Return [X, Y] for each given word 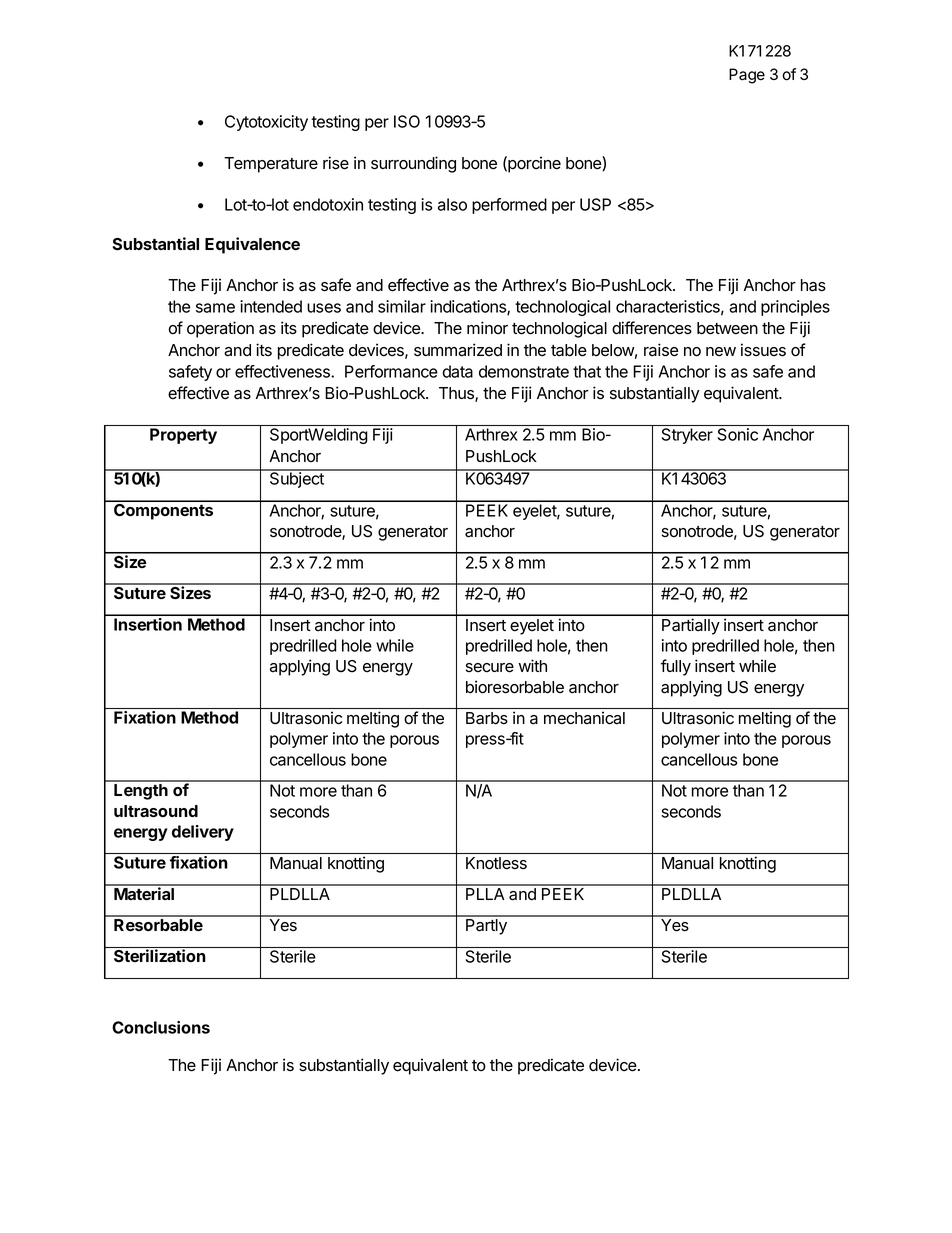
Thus [457, 394]
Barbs [487, 718]
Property [183, 436]
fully [676, 667]
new [721, 352]
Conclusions [161, 1027]
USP [595, 204]
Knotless [496, 863]
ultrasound [156, 811]
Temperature [271, 165]
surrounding [413, 164]
